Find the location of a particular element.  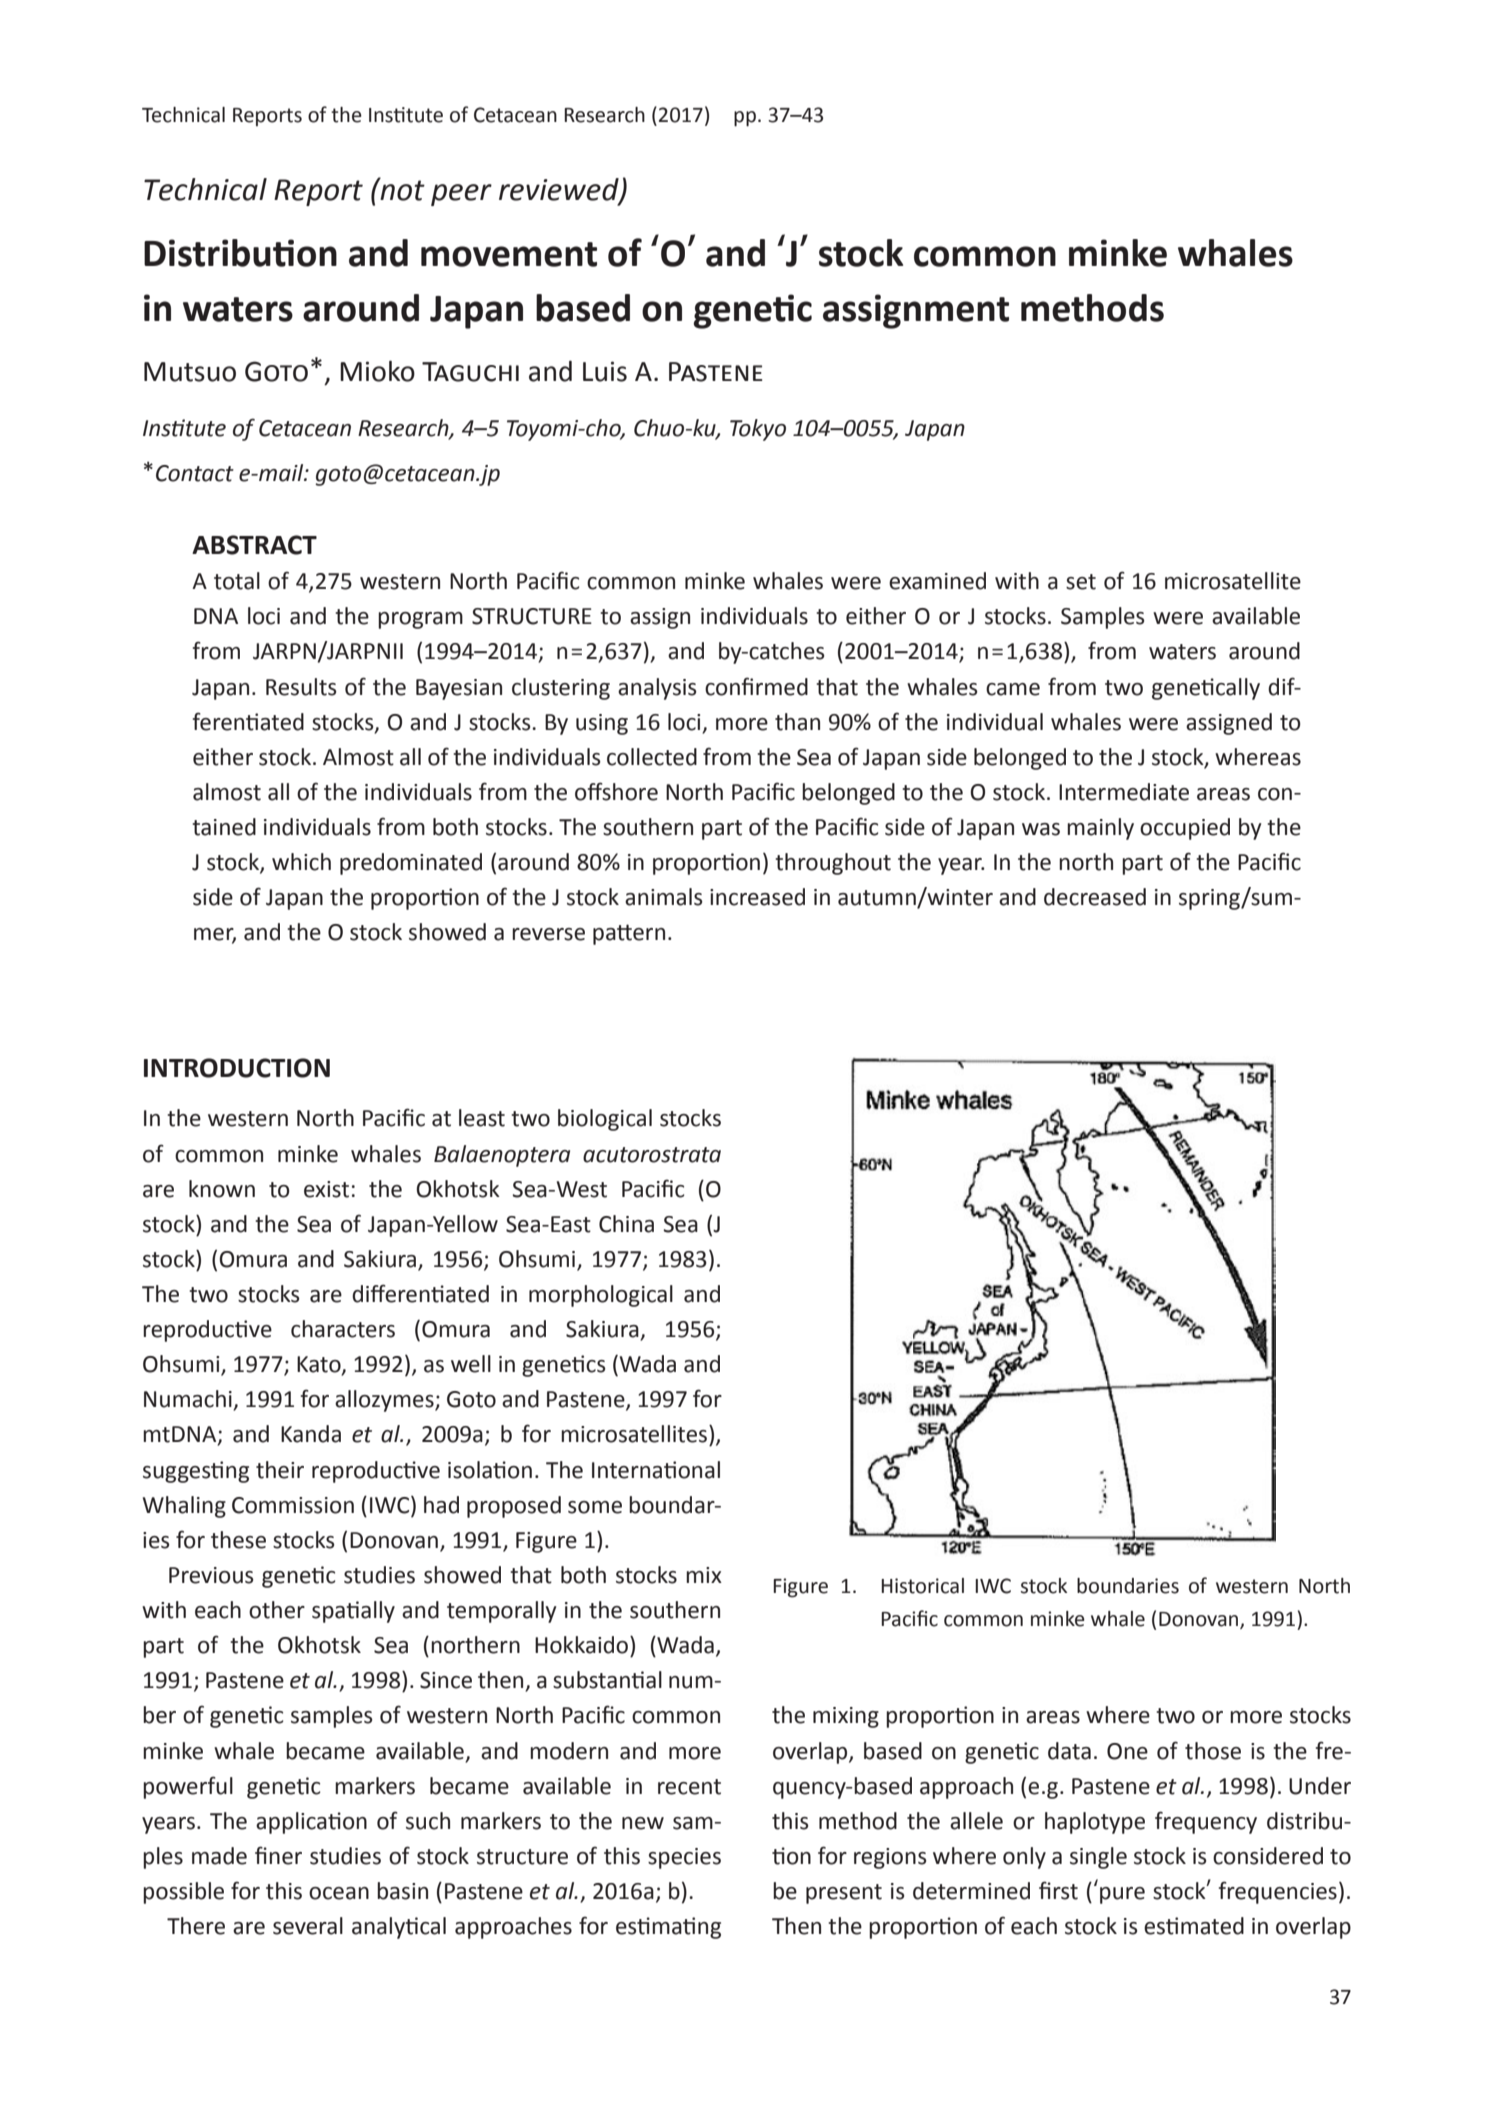

ocean is located at coordinates (339, 1893).
